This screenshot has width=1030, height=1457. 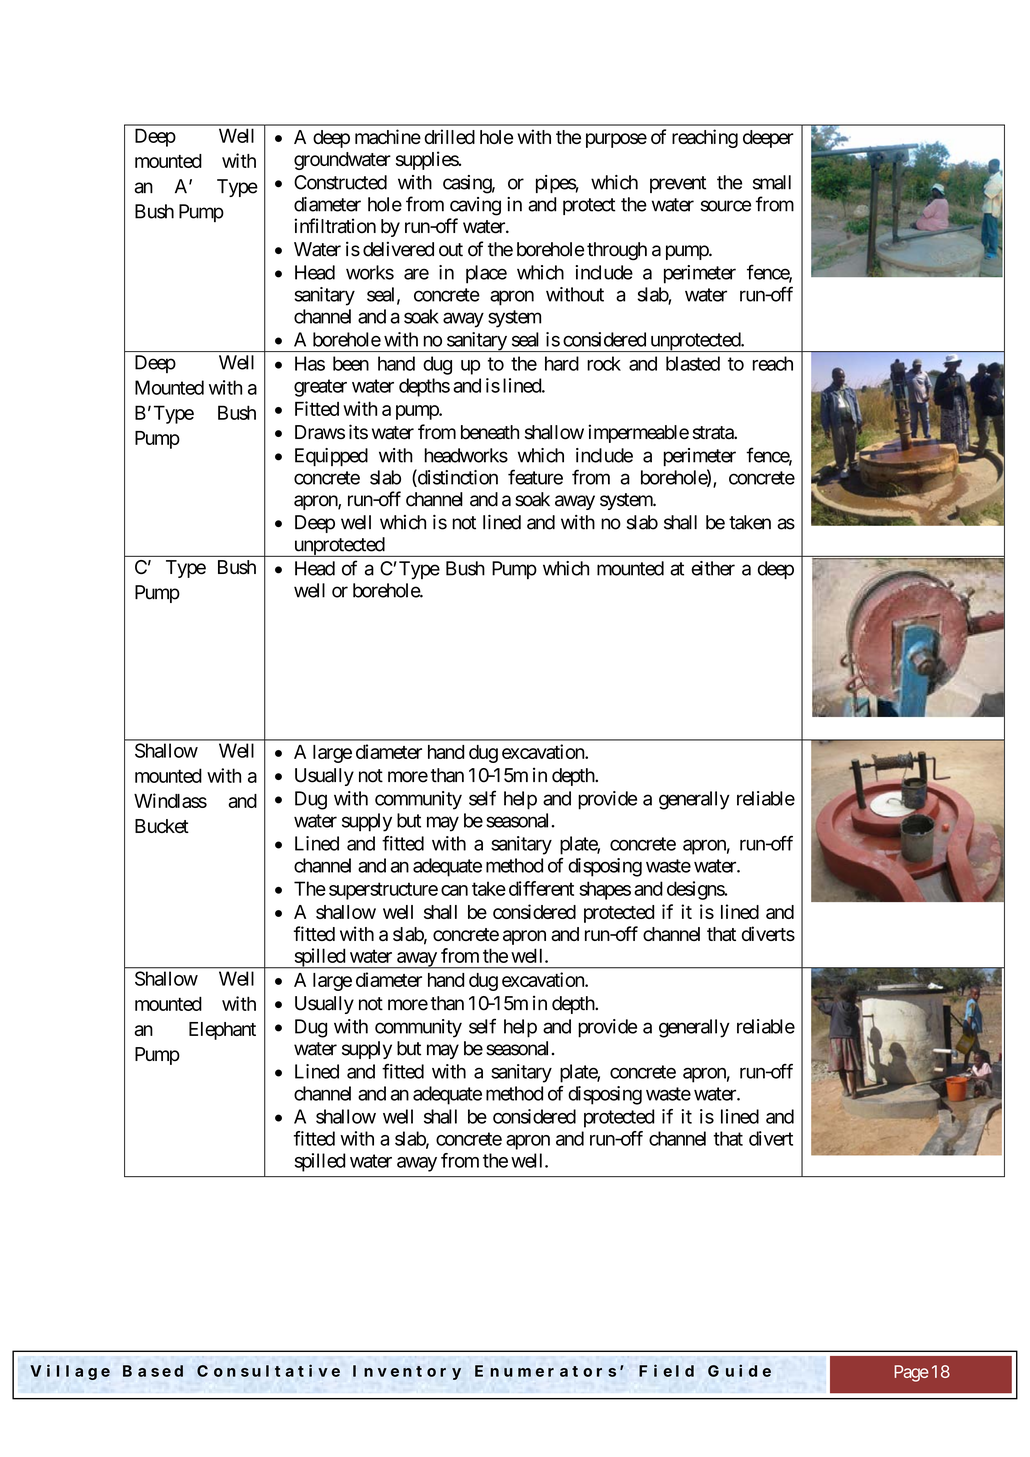 I want to click on Page, so click(x=911, y=1373).
